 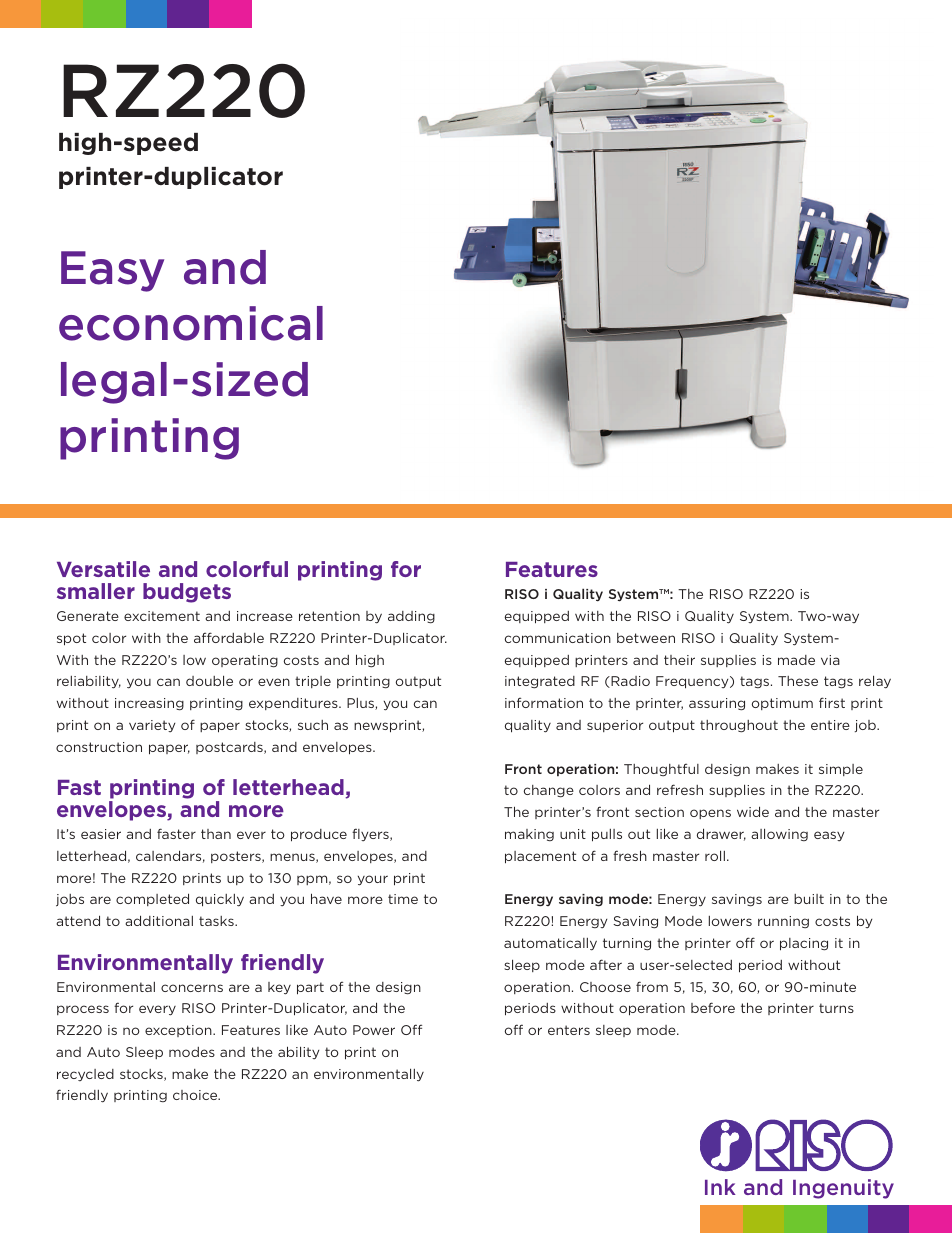 I want to click on allowing, so click(x=779, y=834).
